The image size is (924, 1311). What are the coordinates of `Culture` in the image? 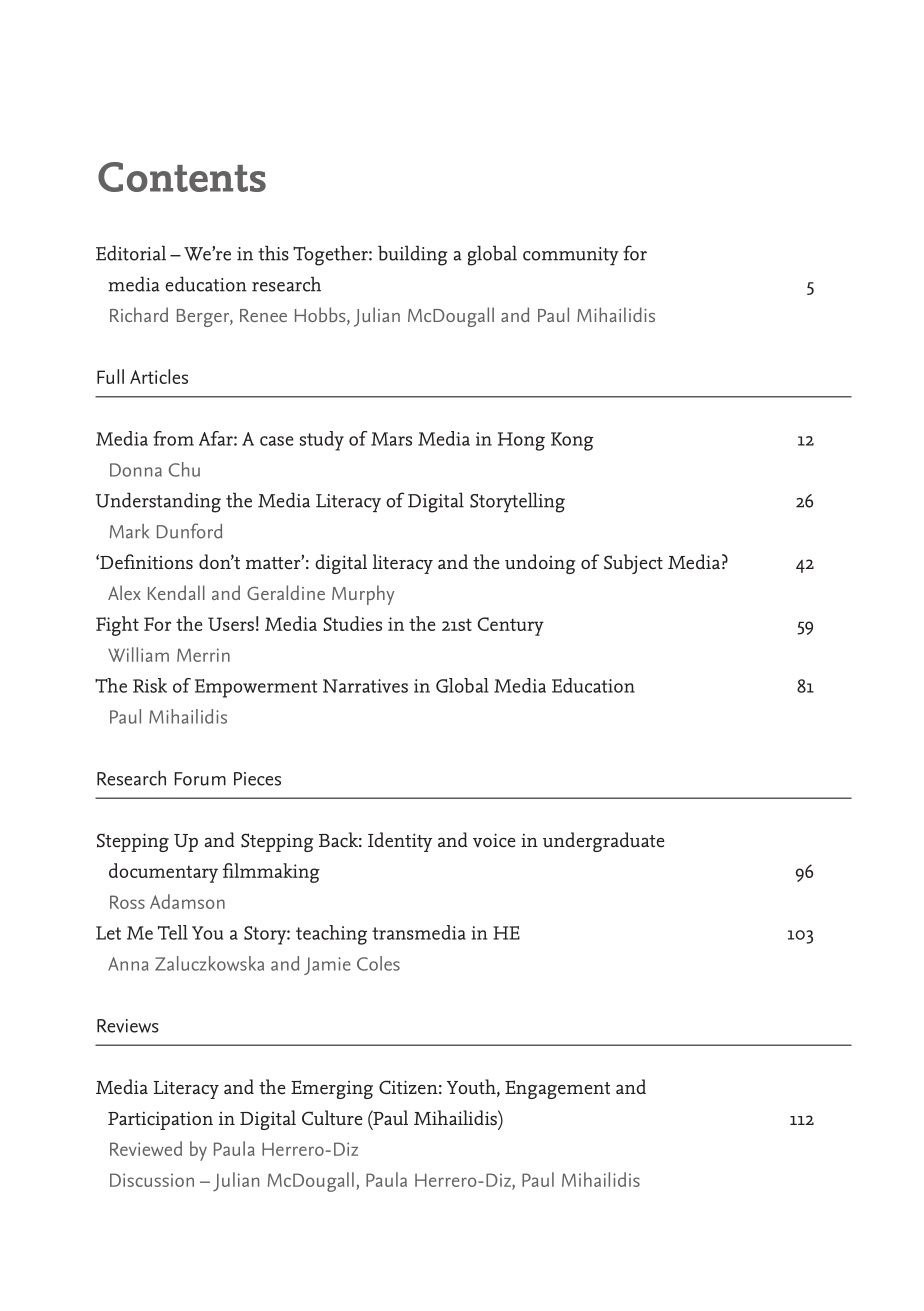 It's located at (332, 1118).
